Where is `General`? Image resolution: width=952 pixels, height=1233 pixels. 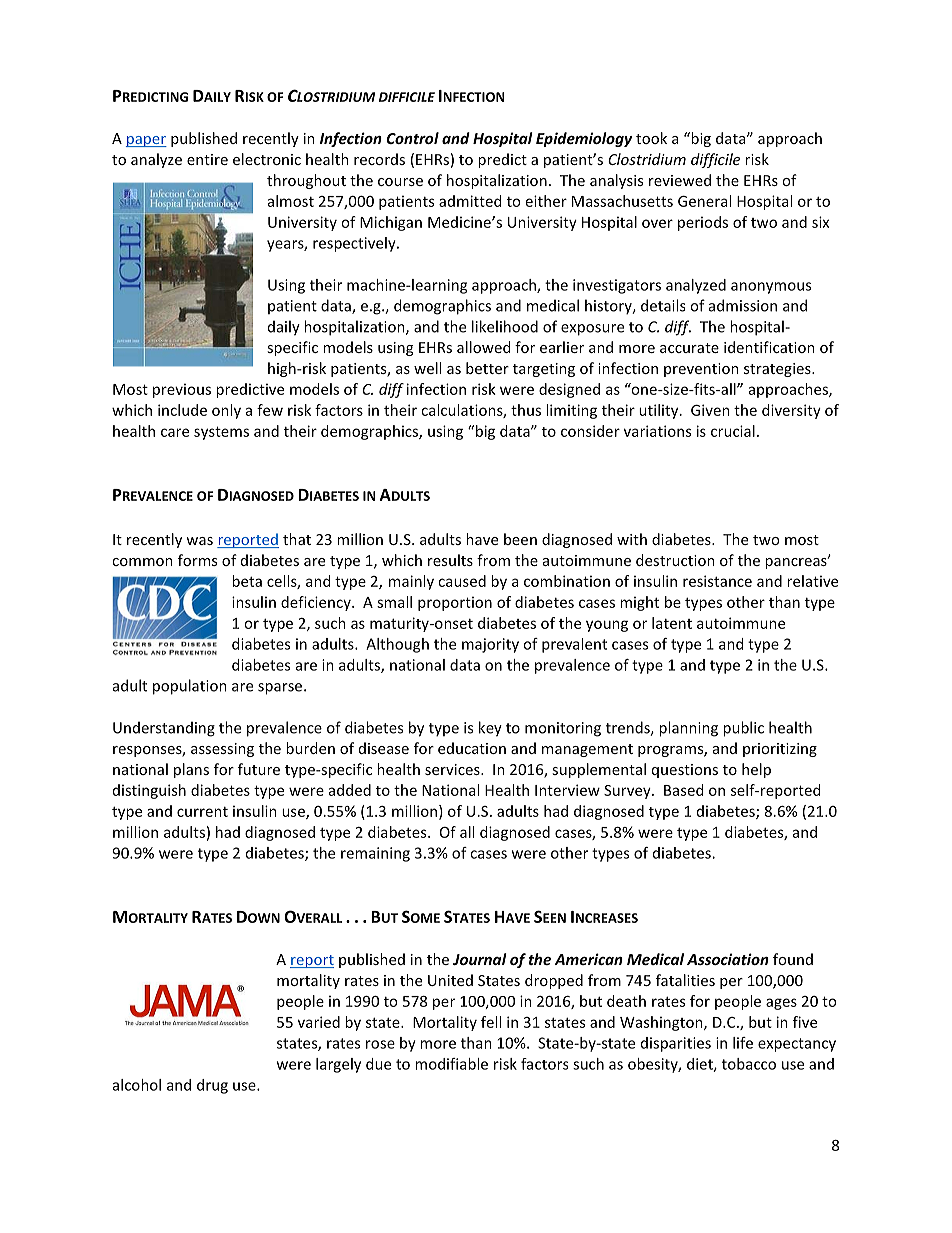 General is located at coordinates (704, 201).
